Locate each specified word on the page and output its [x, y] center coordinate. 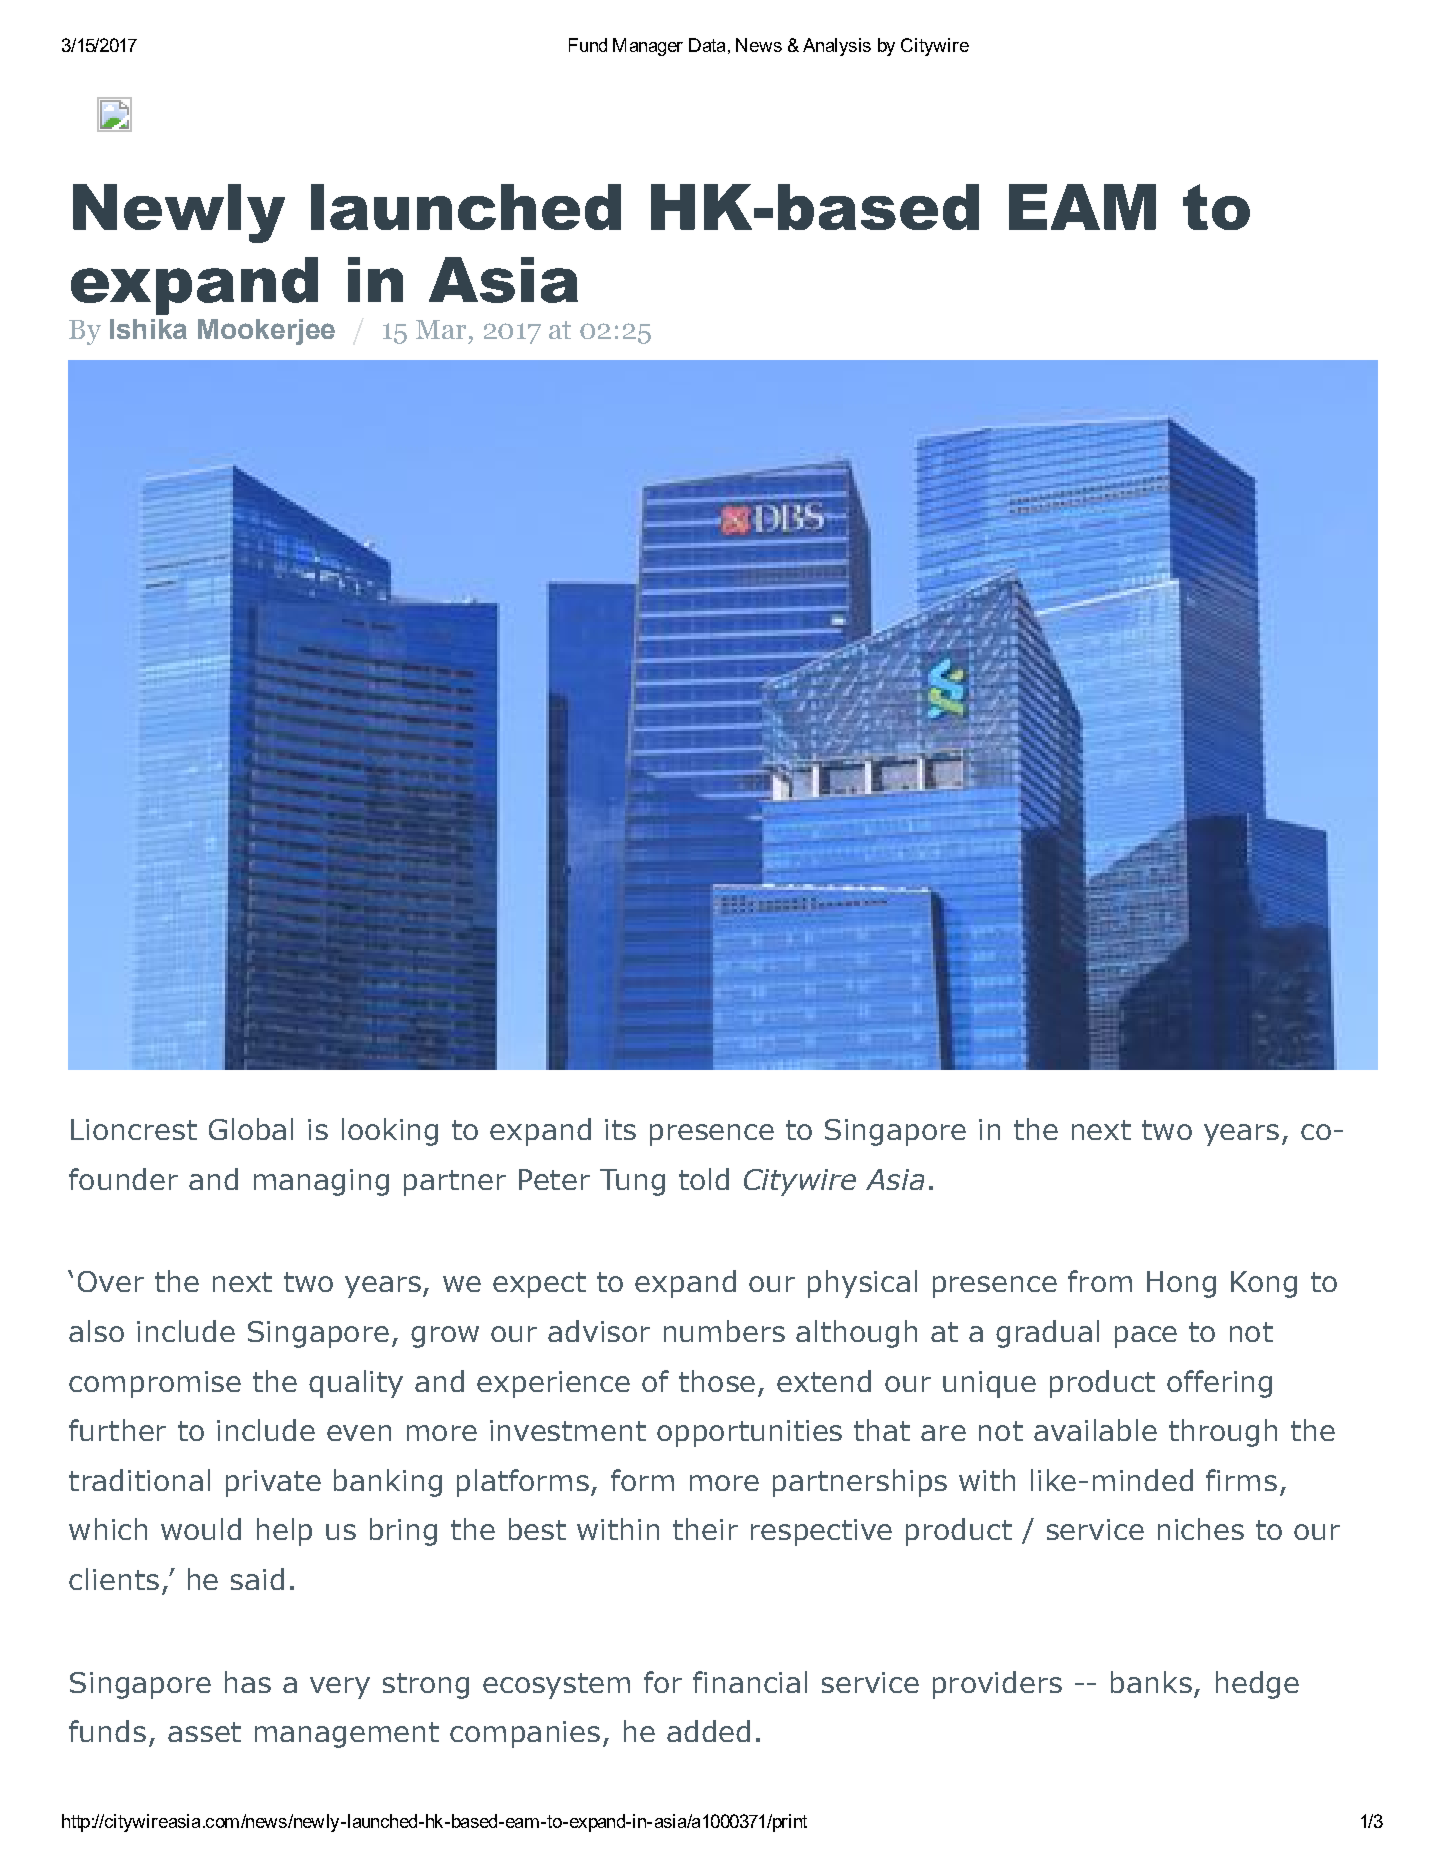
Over [111, 1281]
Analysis [837, 47]
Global [251, 1129]
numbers [724, 1331]
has [248, 1682]
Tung [632, 1182]
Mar [441, 329]
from [1100, 1281]
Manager [648, 47]
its [620, 1129]
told [704, 1179]
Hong [1181, 1284]
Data [707, 45]
